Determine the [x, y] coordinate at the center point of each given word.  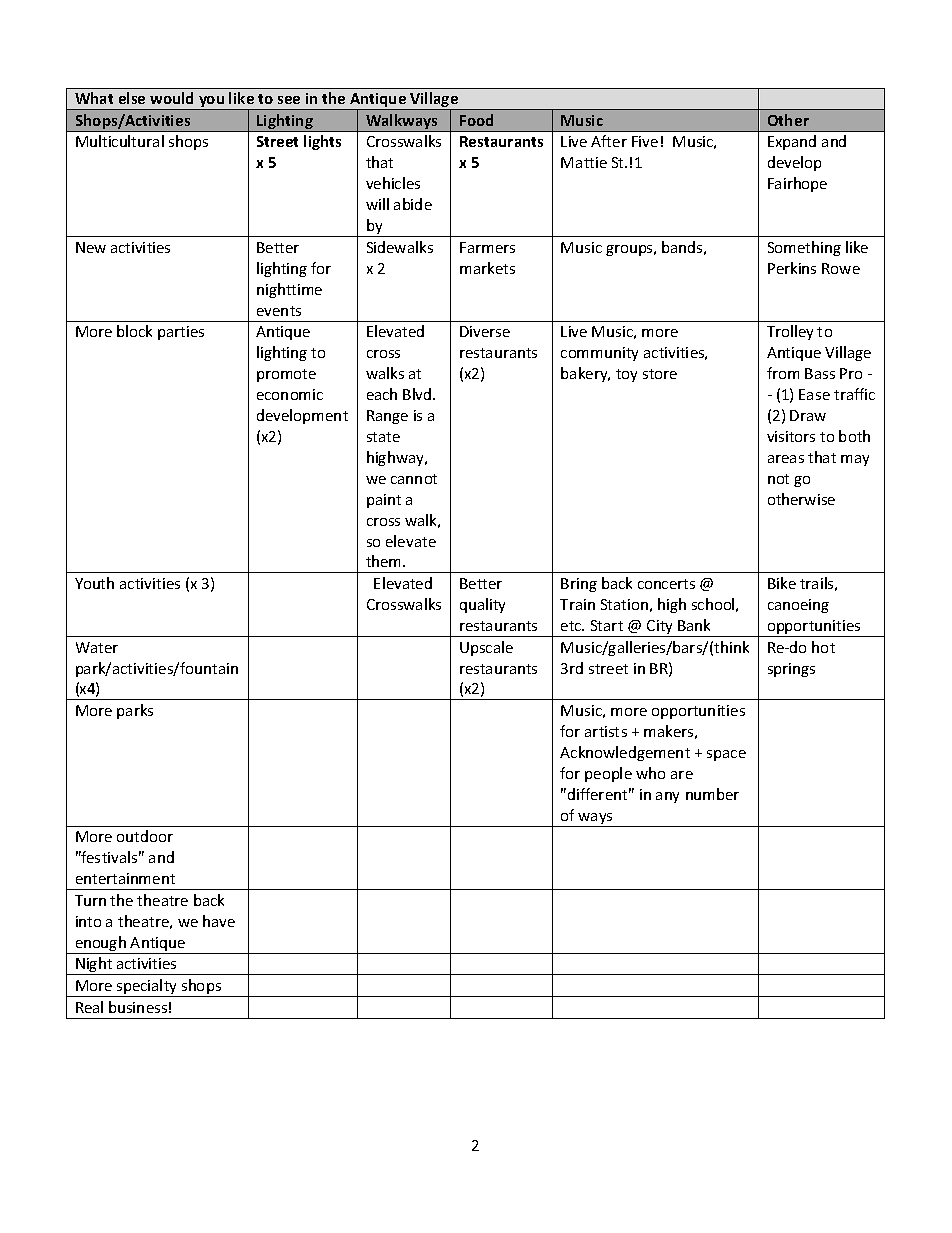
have [219, 921]
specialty [147, 988]
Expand [792, 142]
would [171, 98]
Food [476, 120]
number [712, 794]
